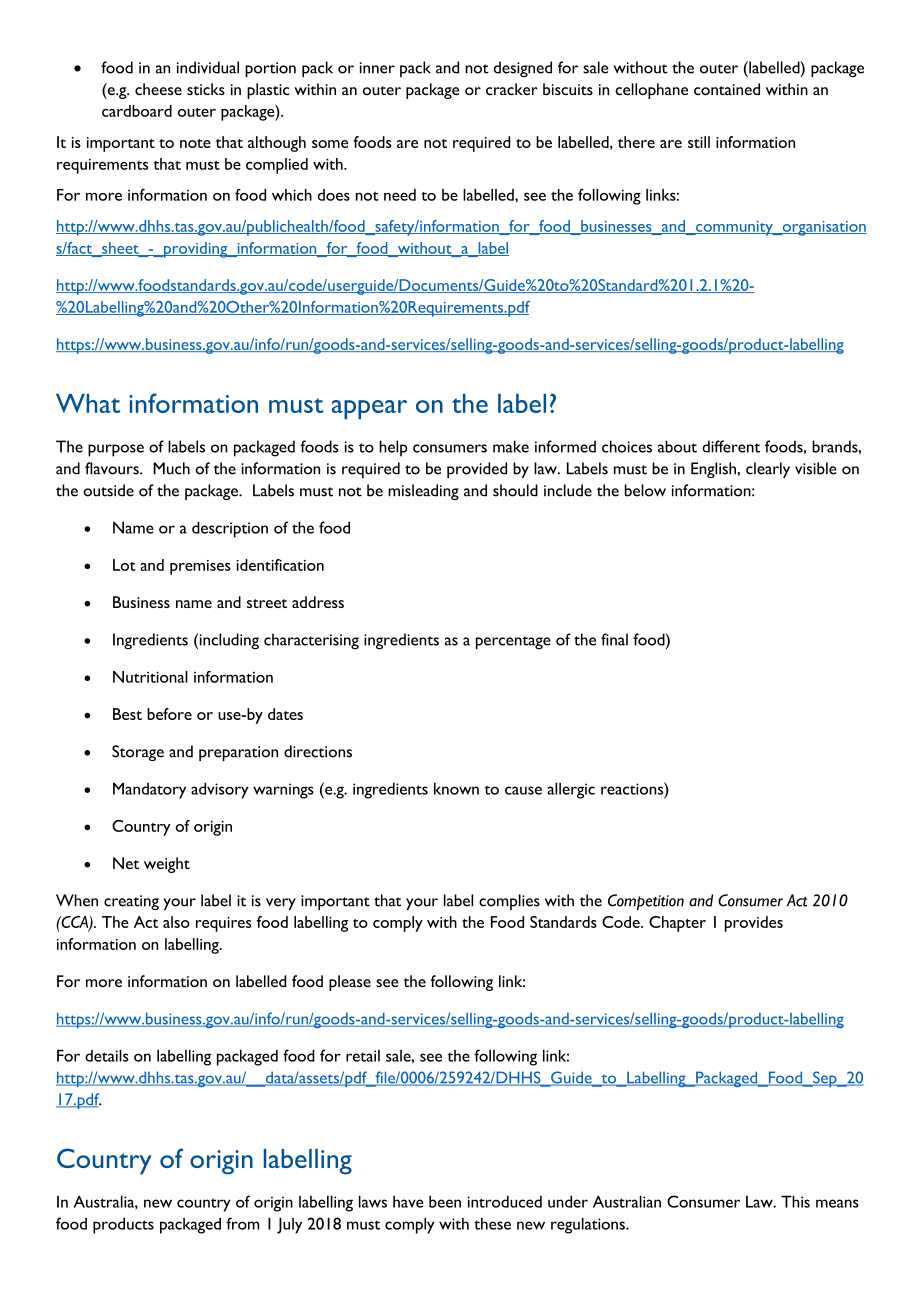 This screenshot has width=924, height=1308. Describe the element at coordinates (176, 922) in the screenshot. I see `also` at that location.
